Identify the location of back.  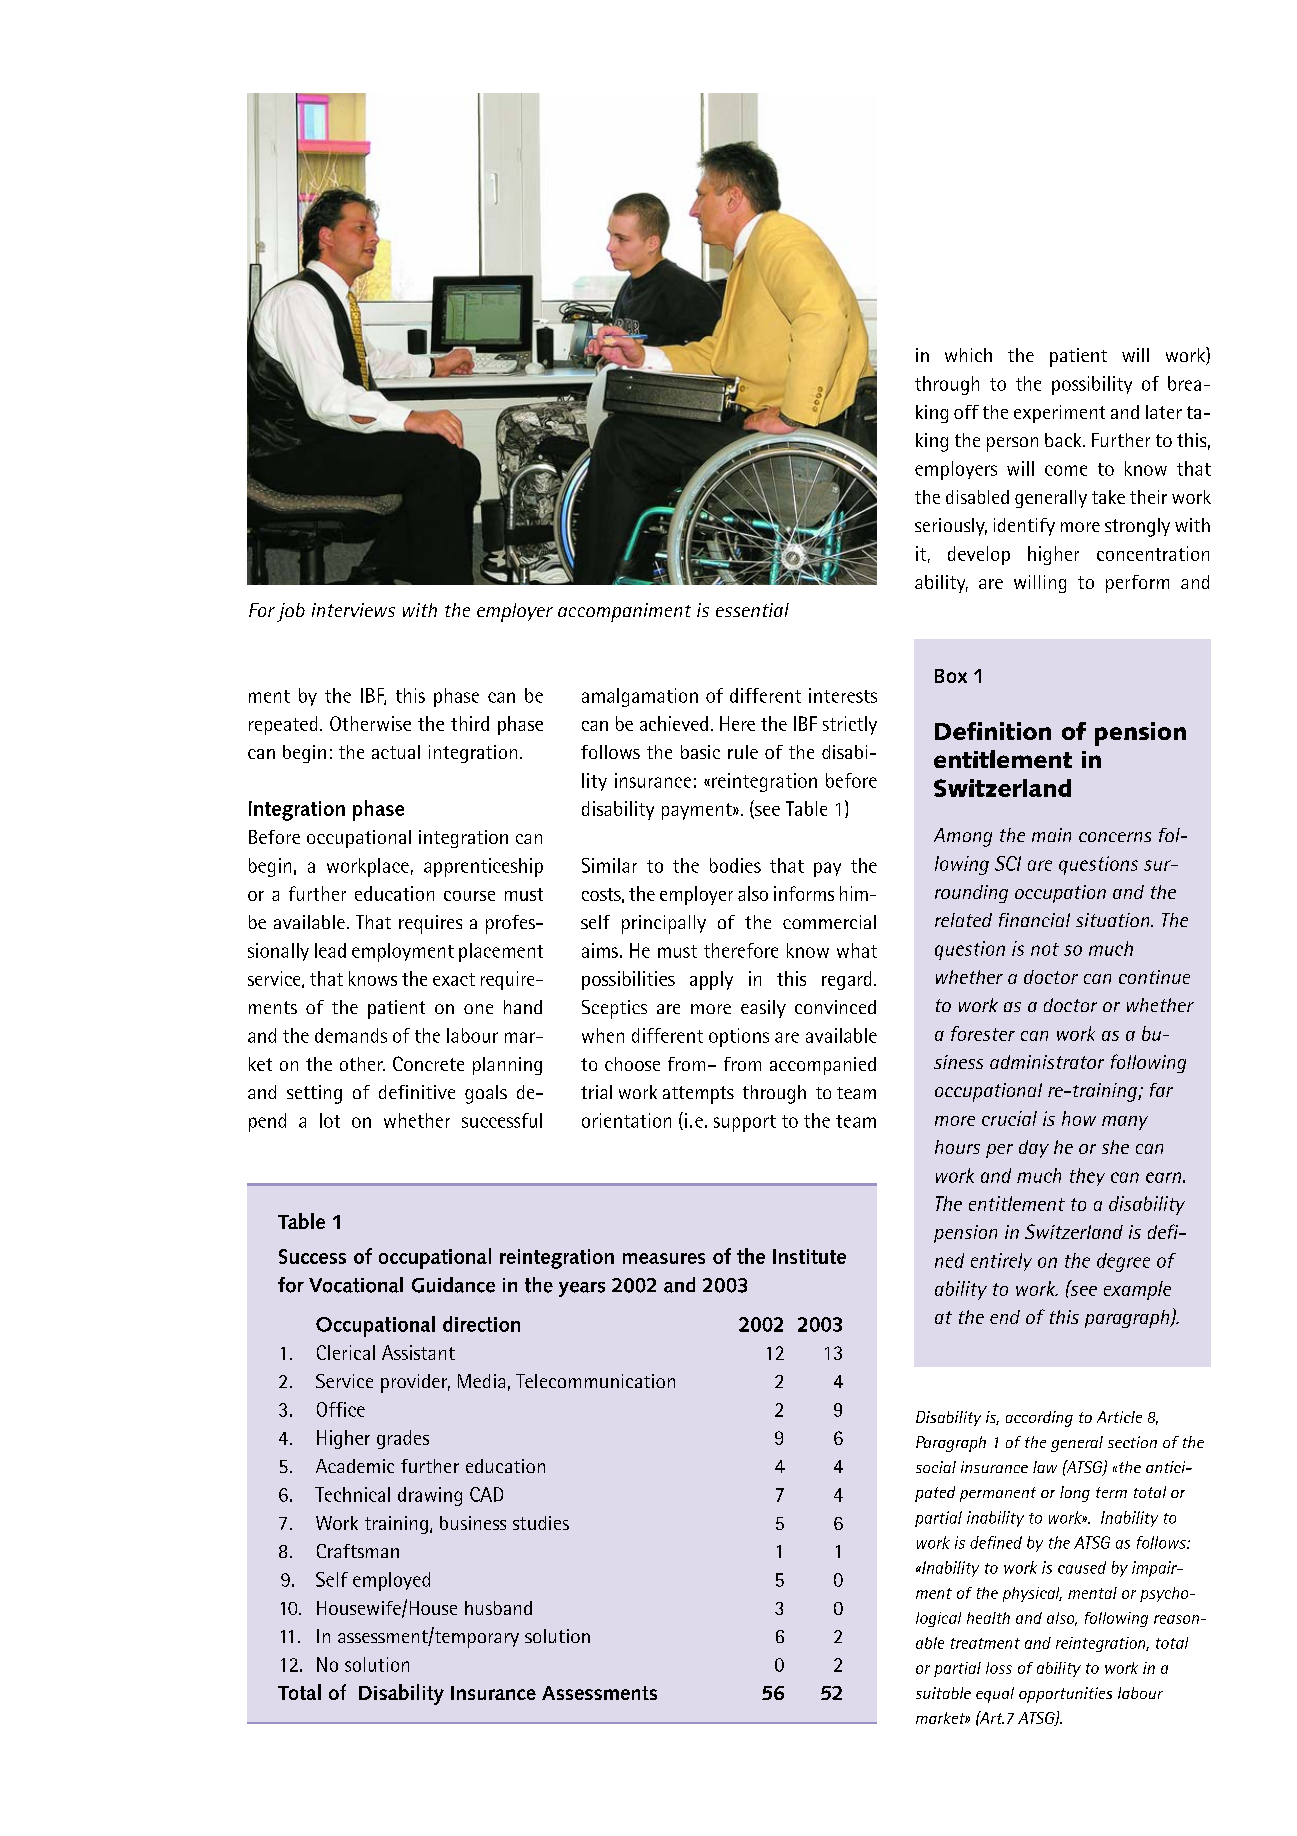
(1064, 440).
